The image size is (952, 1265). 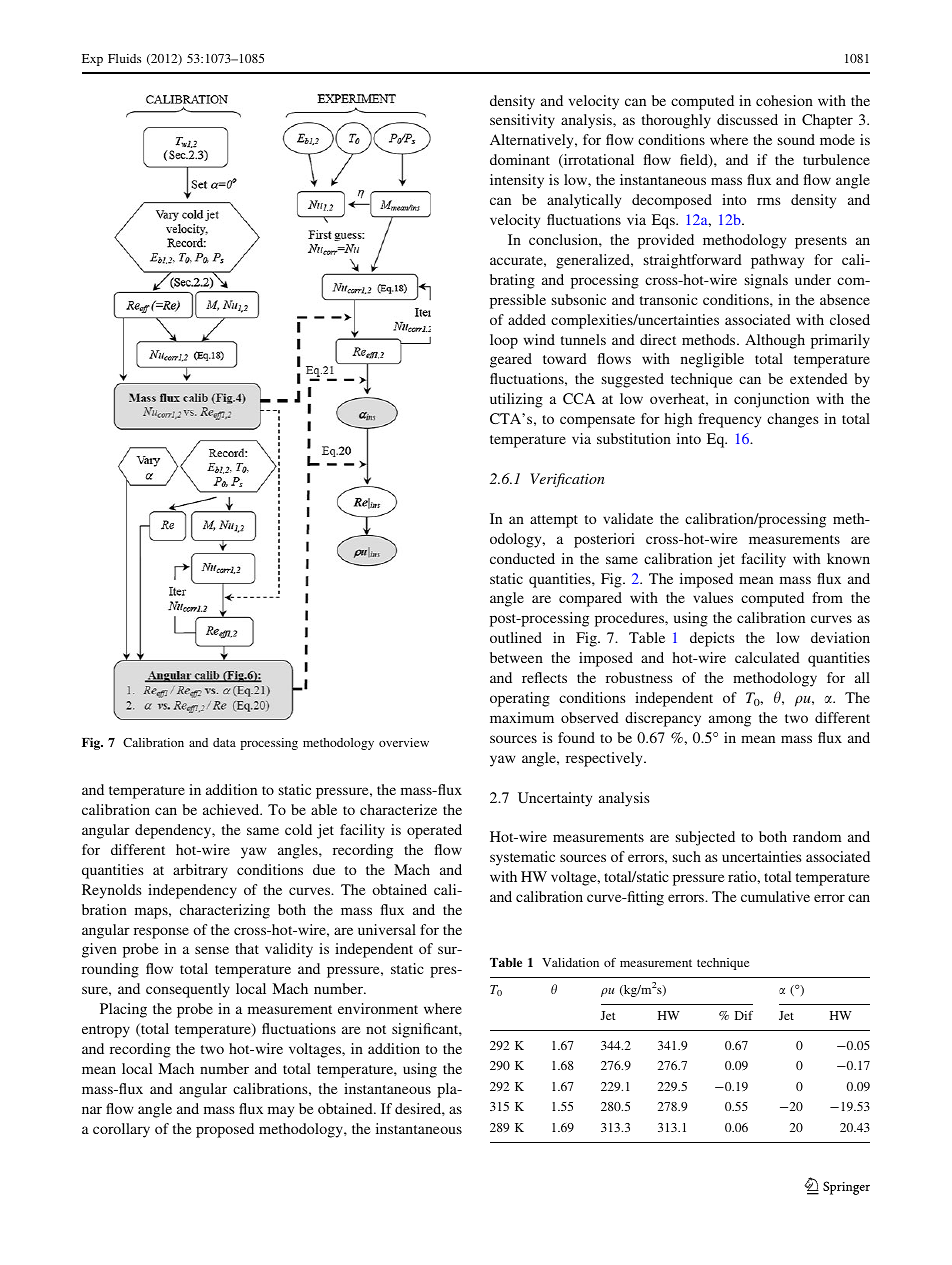 I want to click on arbitrary, so click(x=200, y=871).
